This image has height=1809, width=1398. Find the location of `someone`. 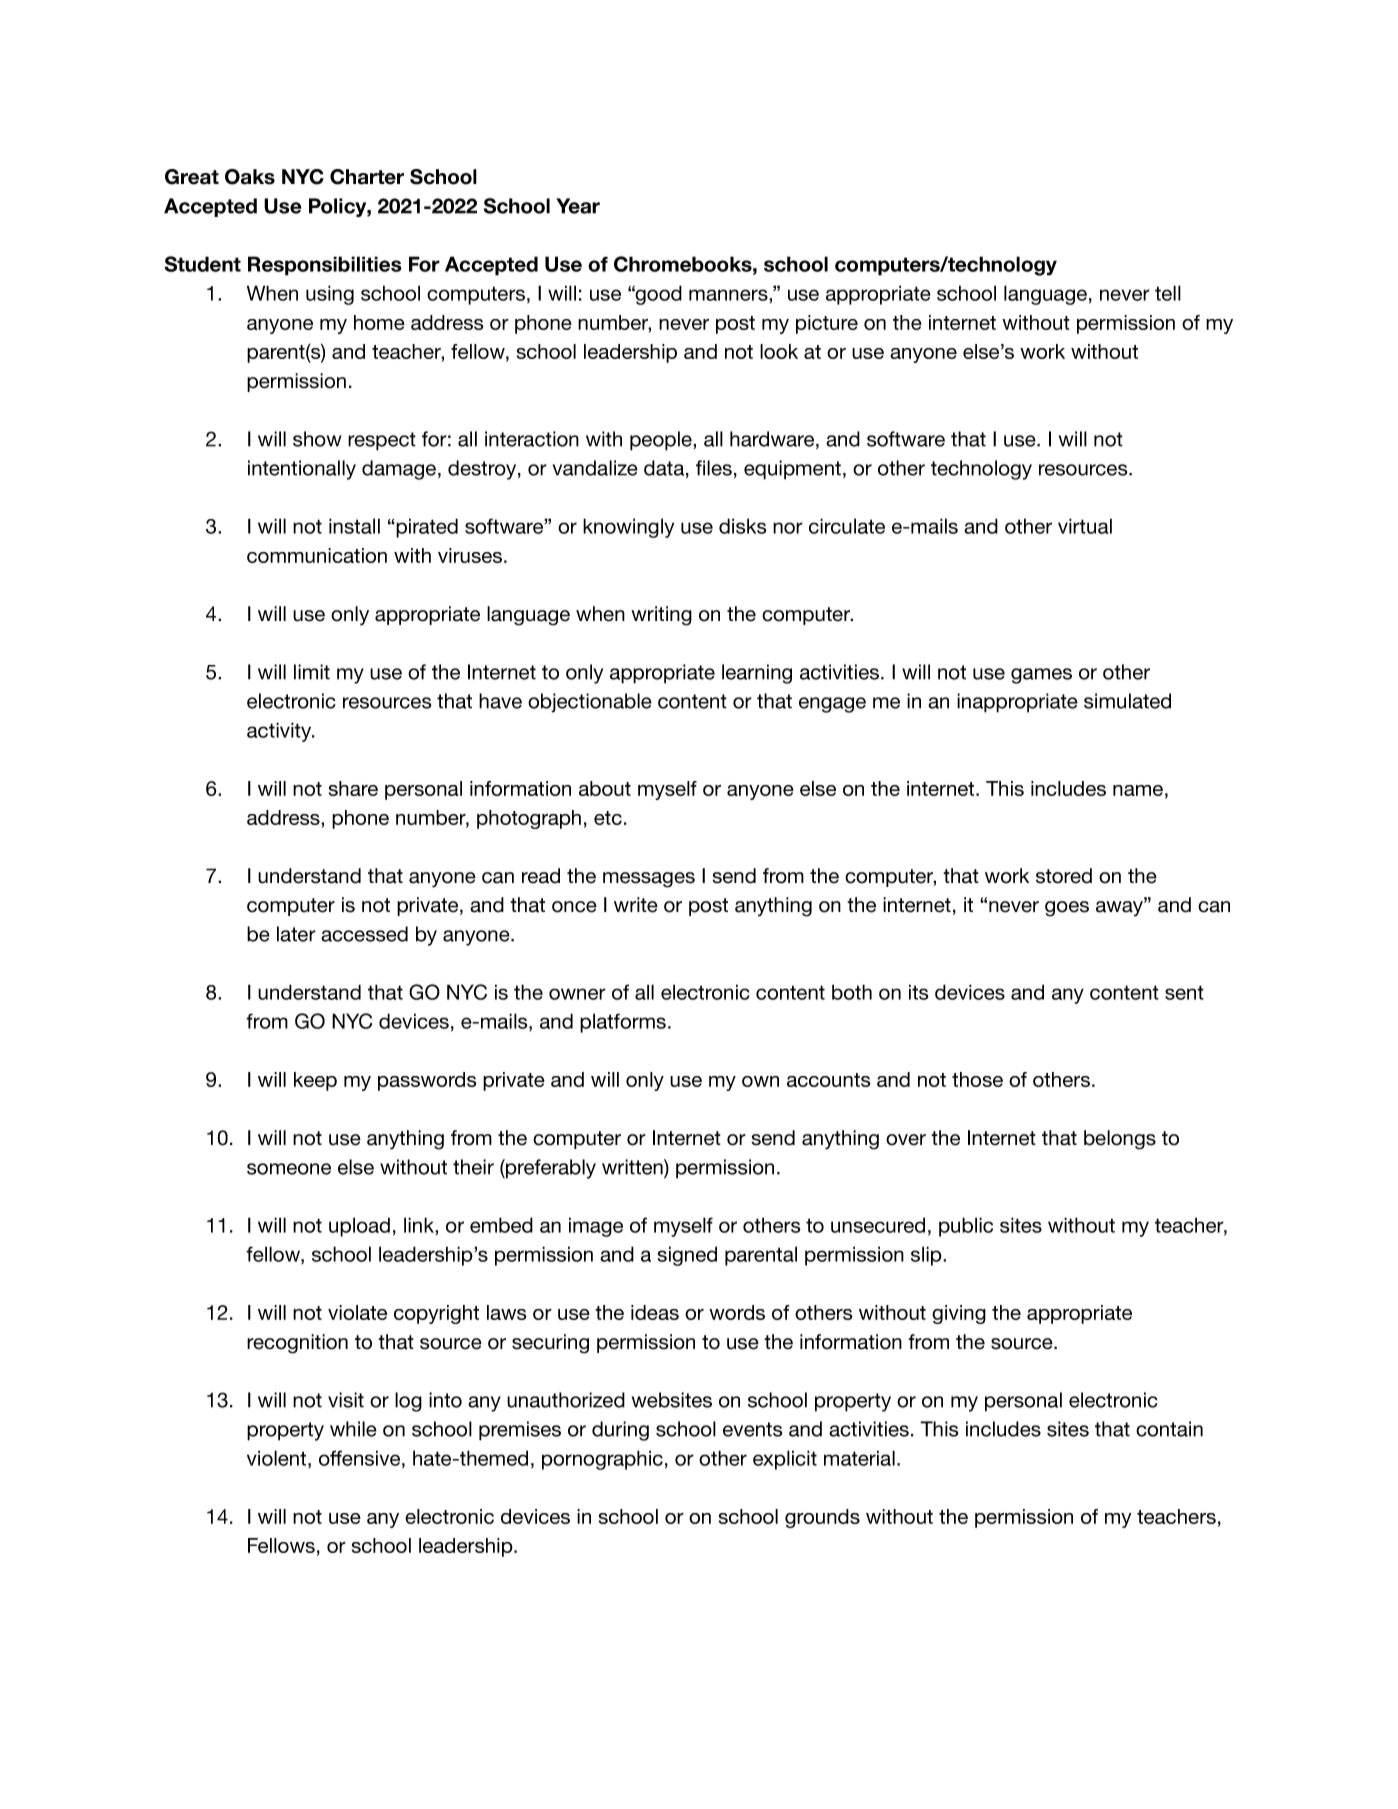

someone is located at coordinates (289, 1169).
